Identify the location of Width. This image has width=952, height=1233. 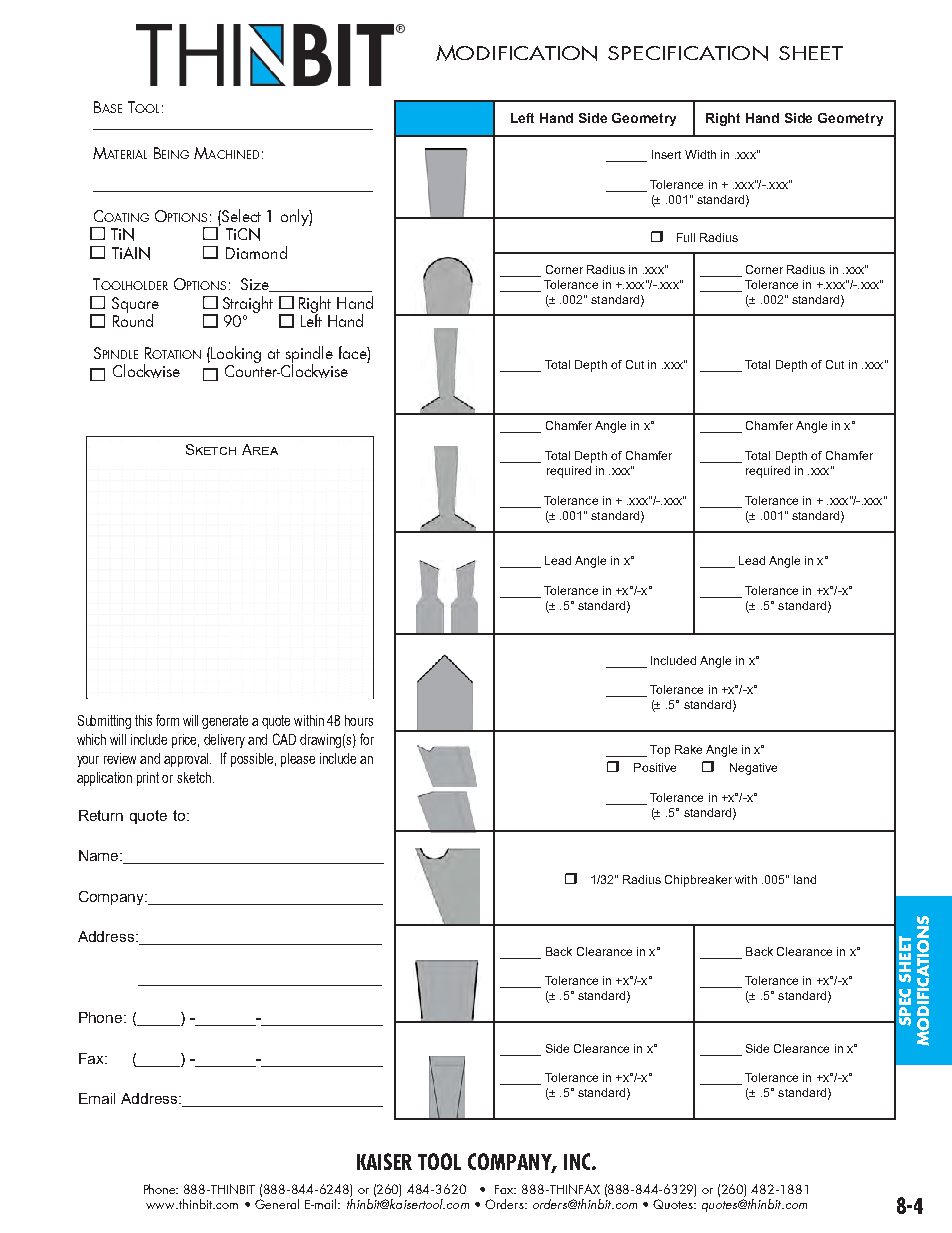
(700, 154).
